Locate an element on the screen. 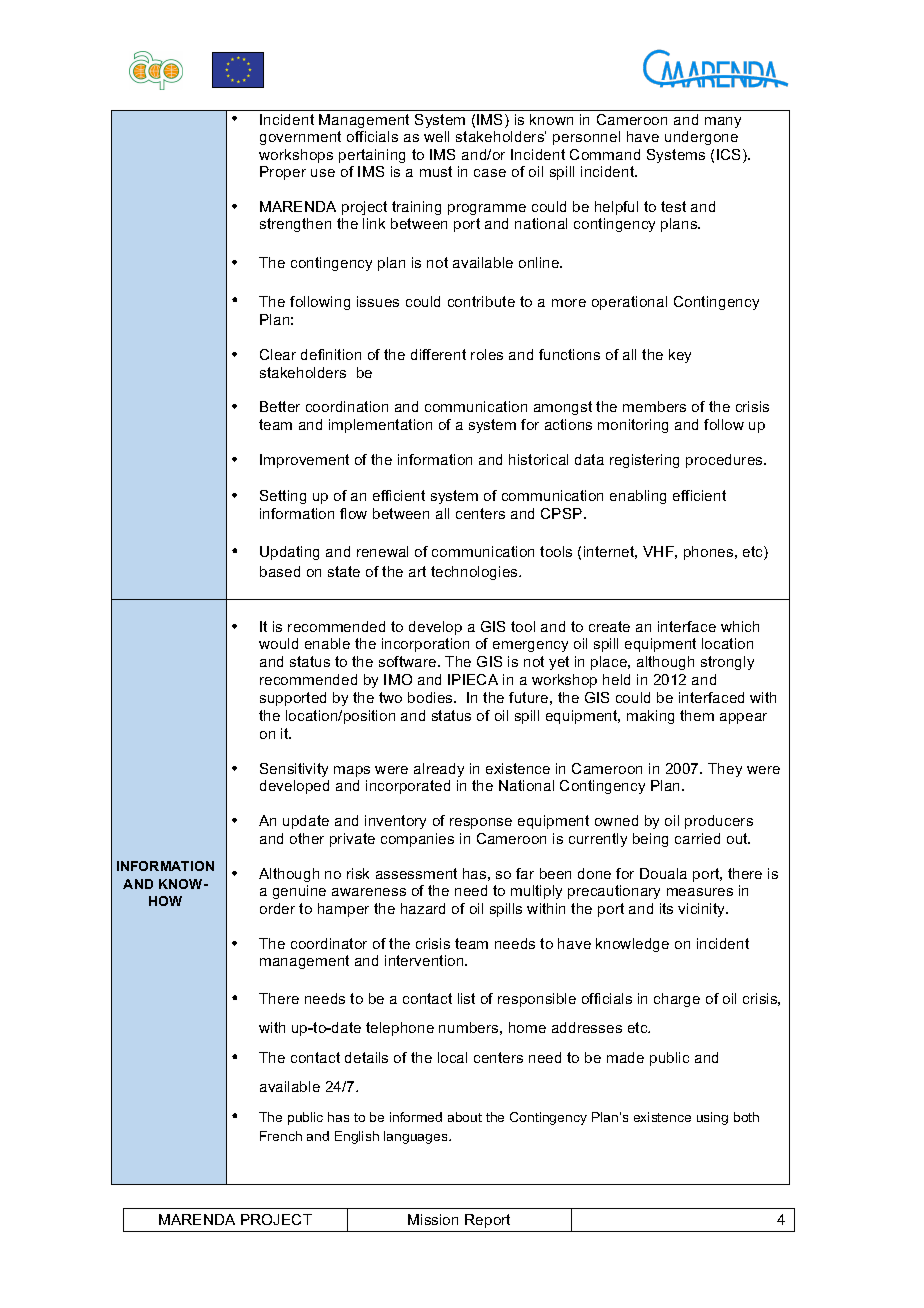 The height and width of the screenshot is (1308, 924). English is located at coordinates (357, 1137).
